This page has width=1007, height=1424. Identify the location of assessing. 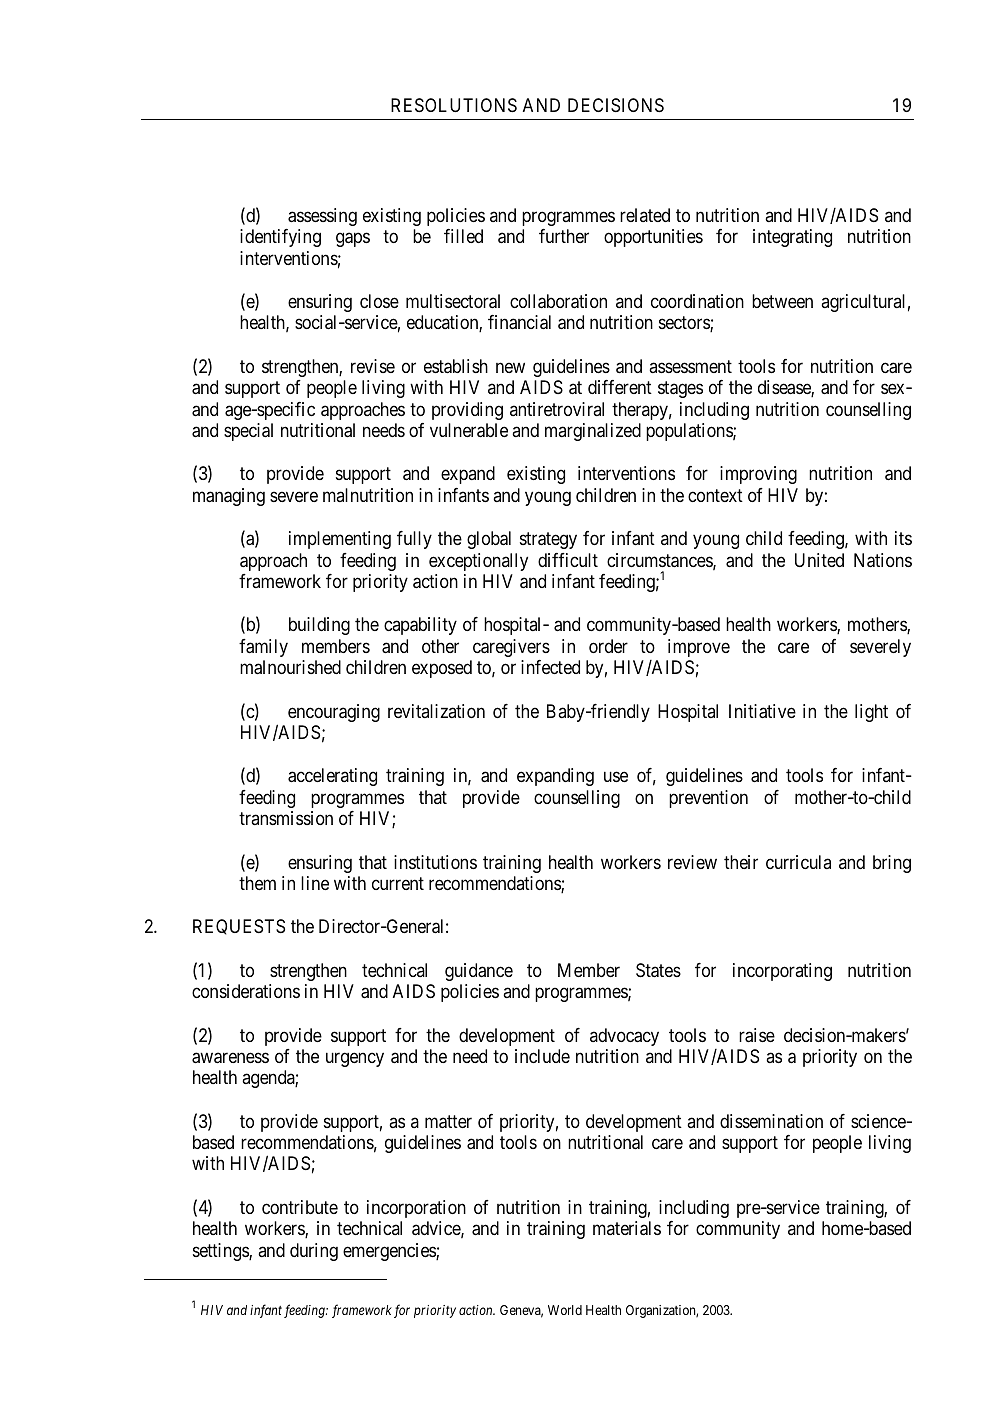
(322, 217).
